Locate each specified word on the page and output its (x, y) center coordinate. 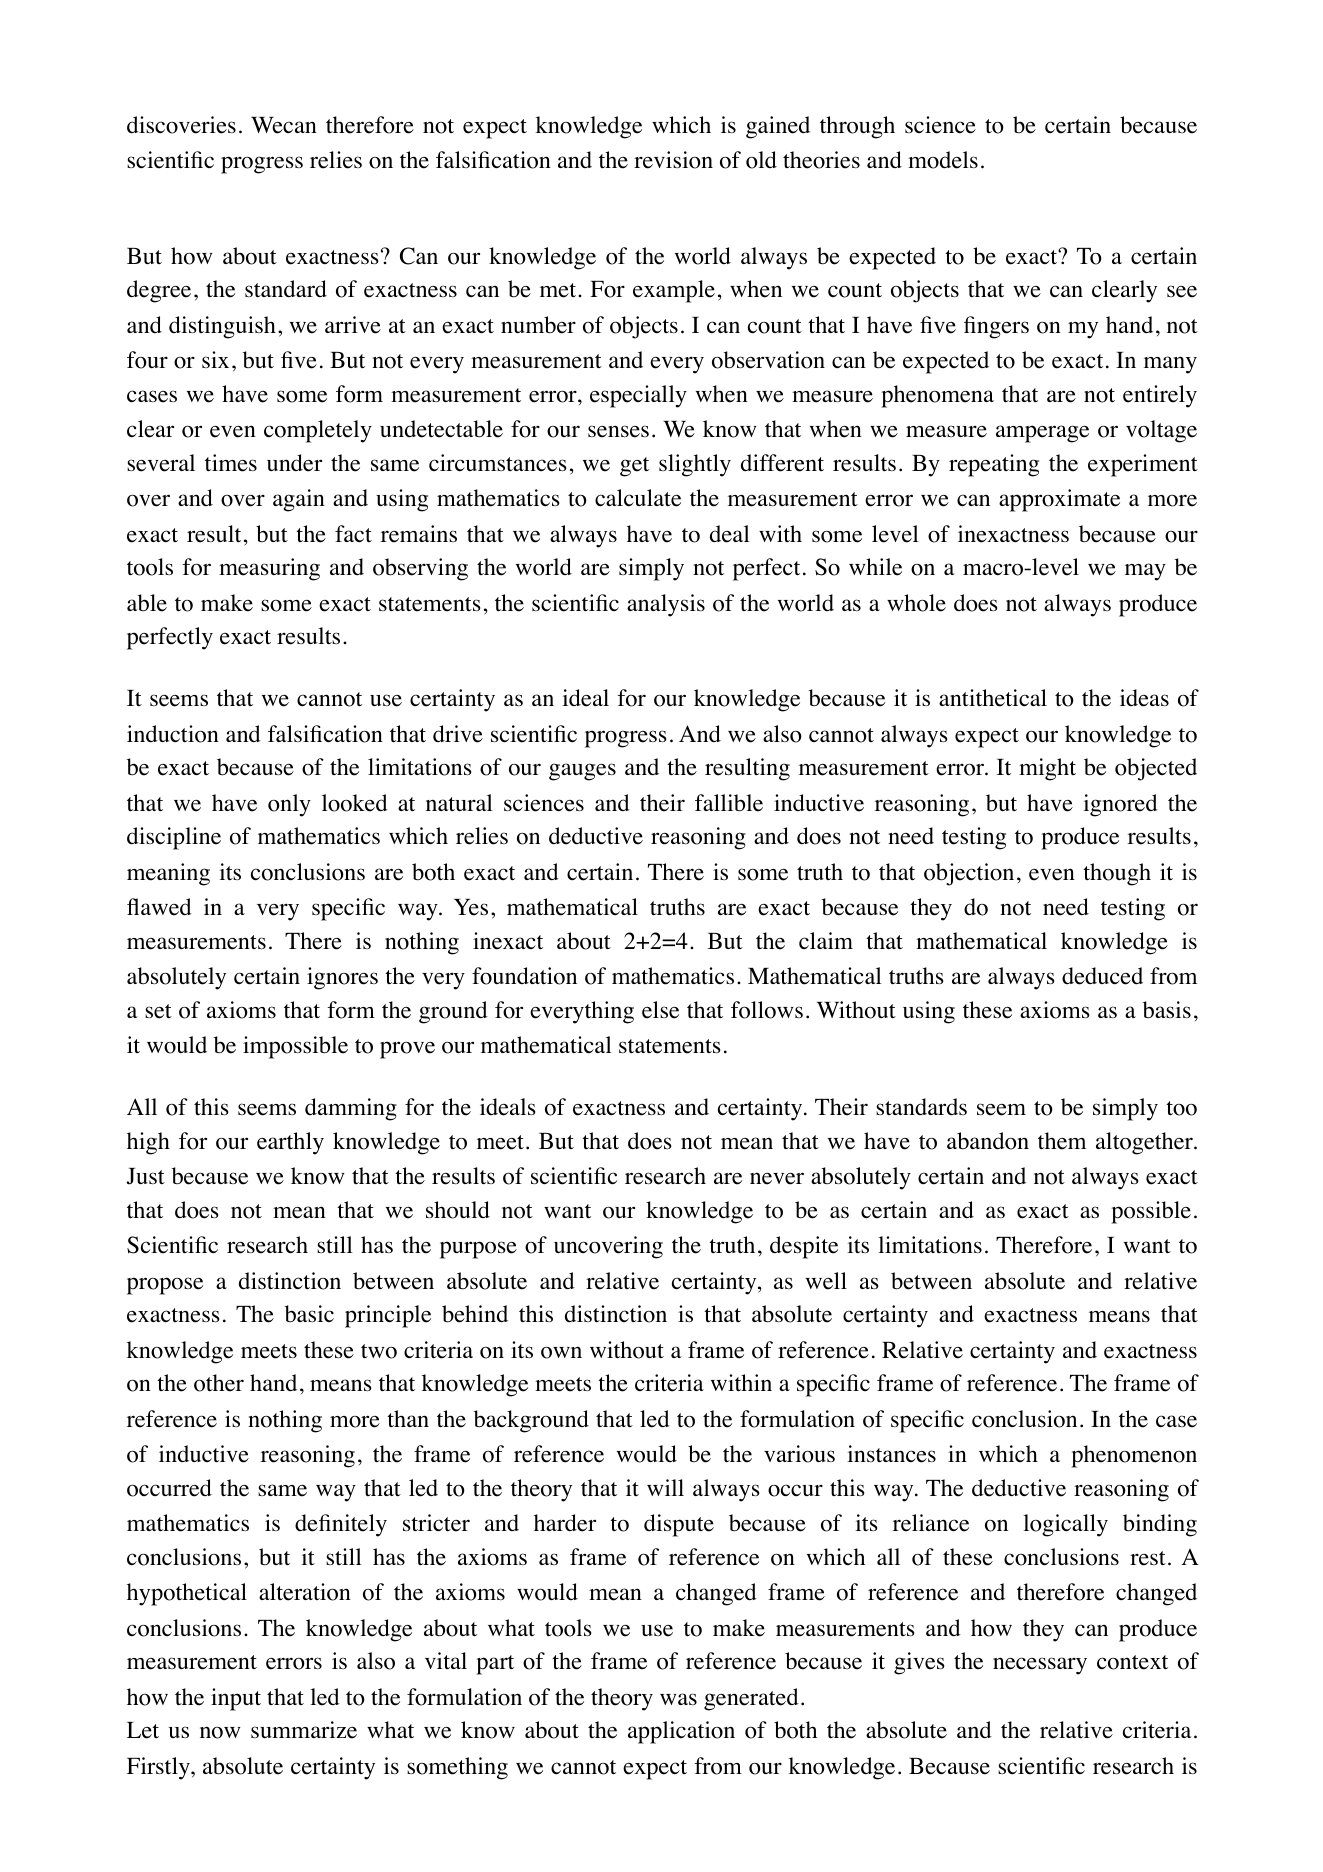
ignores (342, 978)
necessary (1040, 1666)
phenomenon (1134, 1456)
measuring (269, 569)
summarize (304, 1730)
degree (159, 291)
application (681, 1732)
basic (309, 1313)
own (561, 1352)
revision (673, 160)
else (660, 1010)
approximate (1059, 500)
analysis (666, 605)
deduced (1102, 976)
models (943, 160)
